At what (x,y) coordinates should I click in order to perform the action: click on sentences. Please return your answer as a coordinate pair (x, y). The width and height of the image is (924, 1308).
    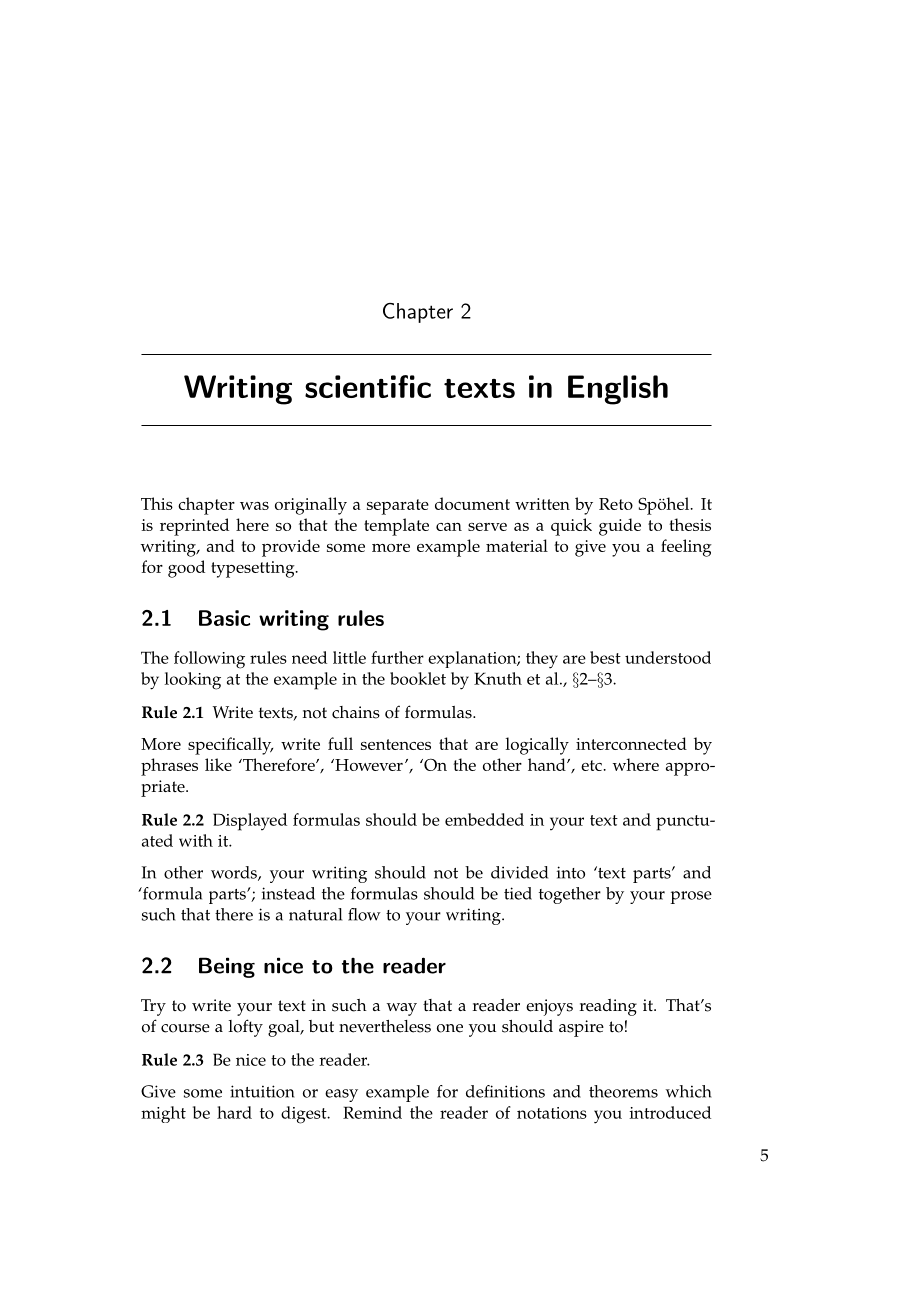
    Looking at the image, I should click on (396, 744).
